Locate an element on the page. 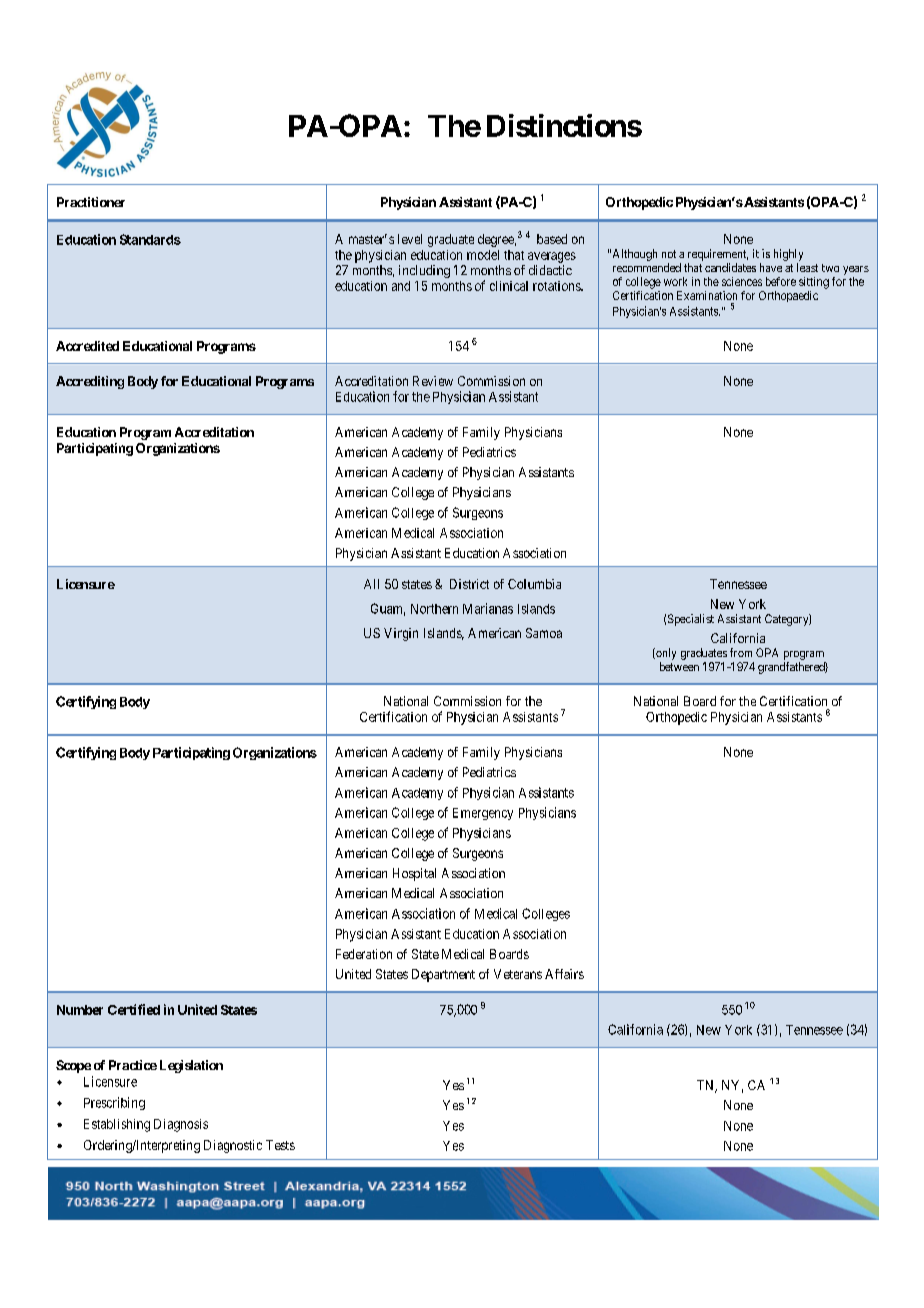  Affairs is located at coordinates (564, 974).
